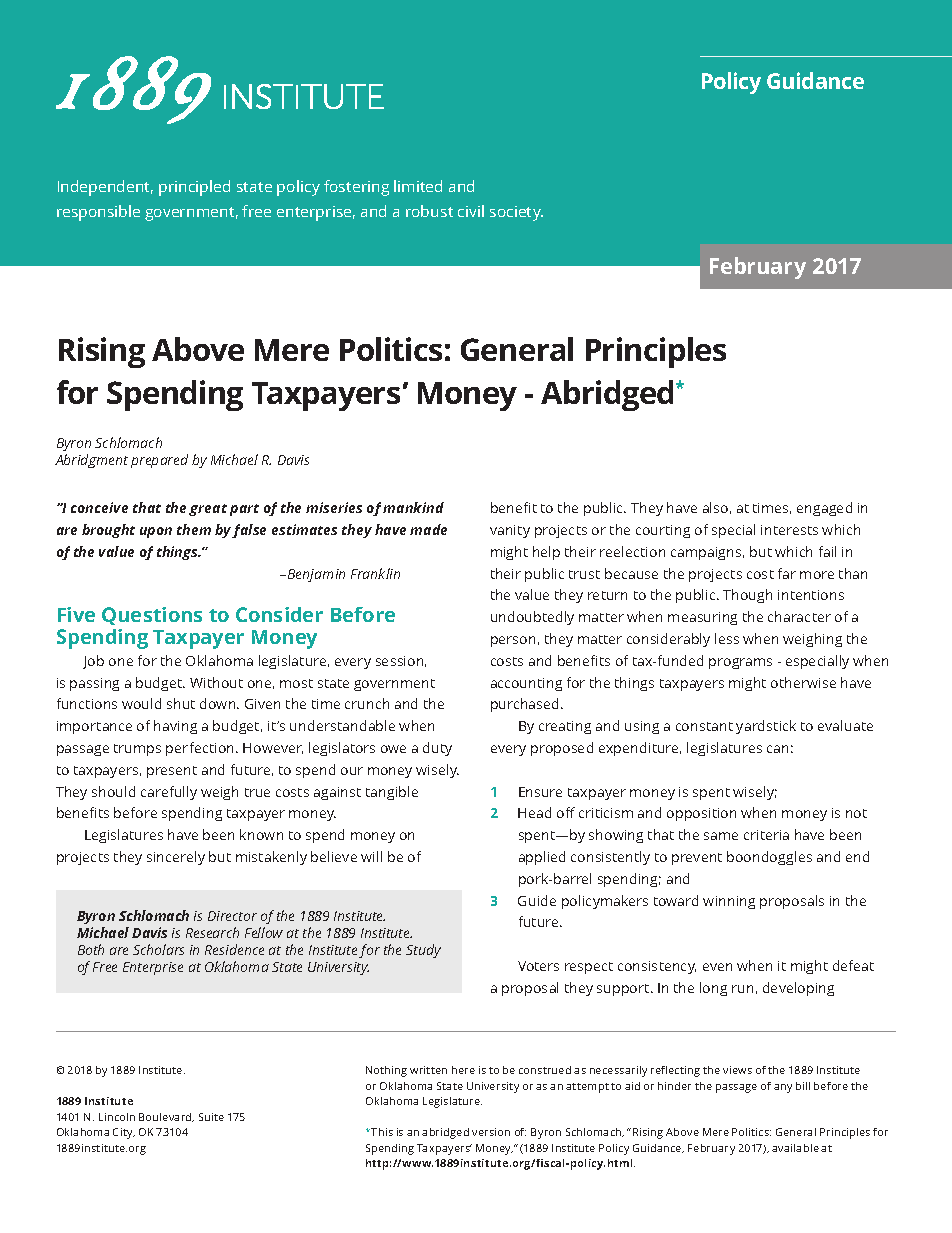 Image resolution: width=952 pixels, height=1233 pixels. Describe the element at coordinates (537, 900) in the screenshot. I see `Guide` at that location.
